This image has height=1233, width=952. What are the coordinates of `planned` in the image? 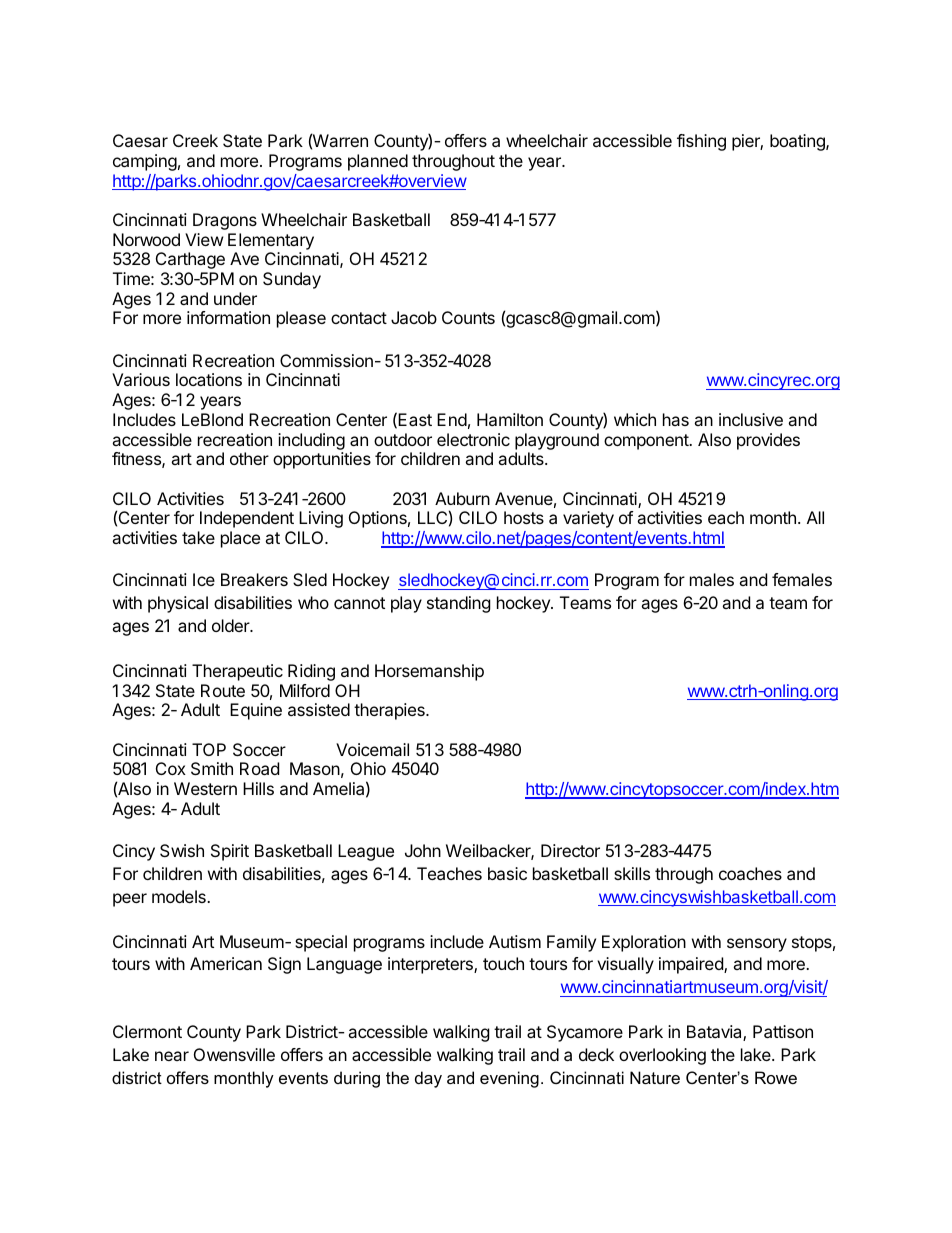 It's located at (378, 162).
